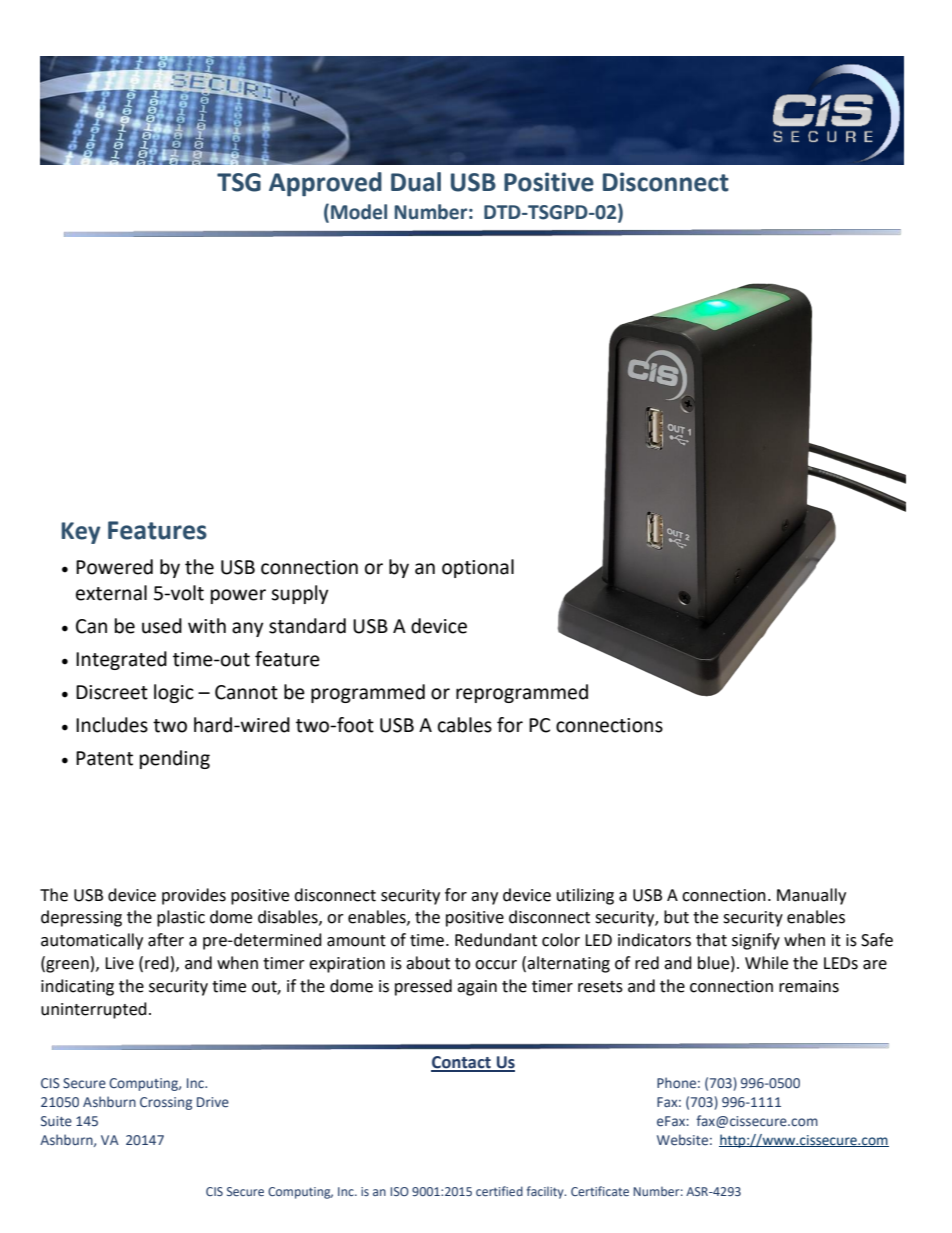  Describe the element at coordinates (416, 182) in the page. I see `Dual` at that location.
